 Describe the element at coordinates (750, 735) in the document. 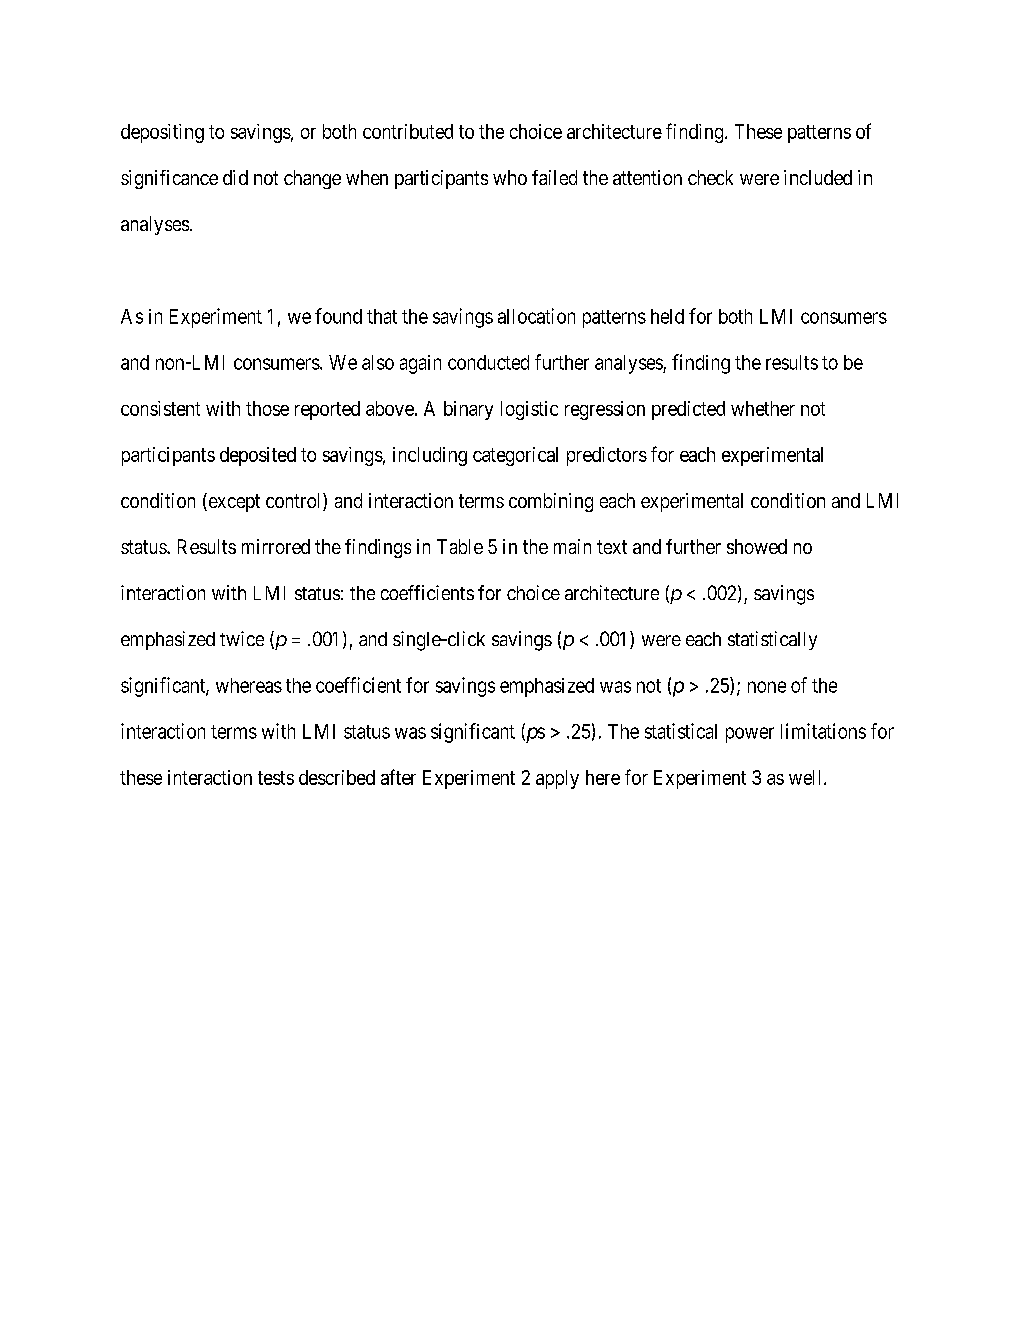

I see `power` at that location.
